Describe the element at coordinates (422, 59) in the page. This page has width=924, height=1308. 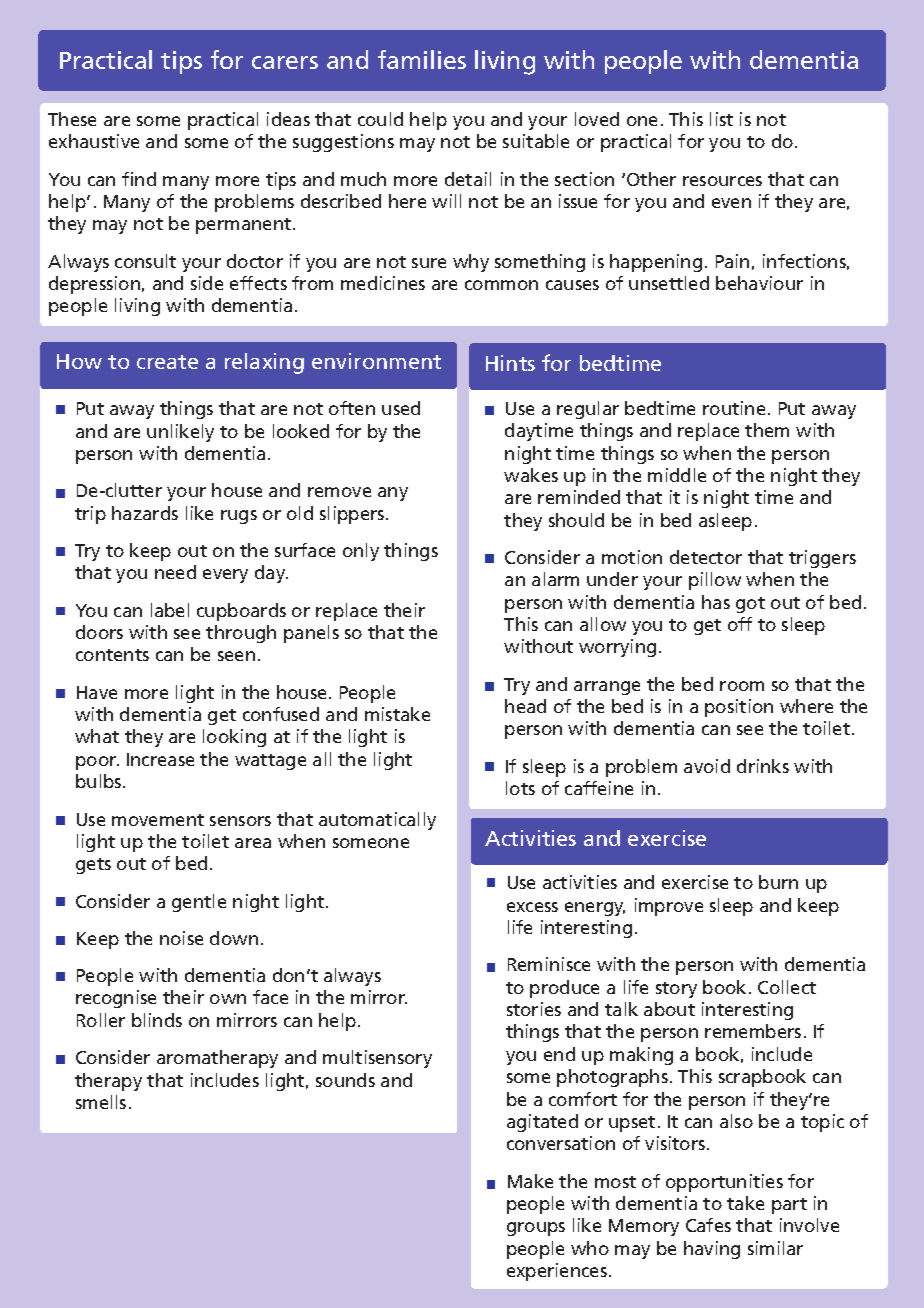
I see `families` at that location.
